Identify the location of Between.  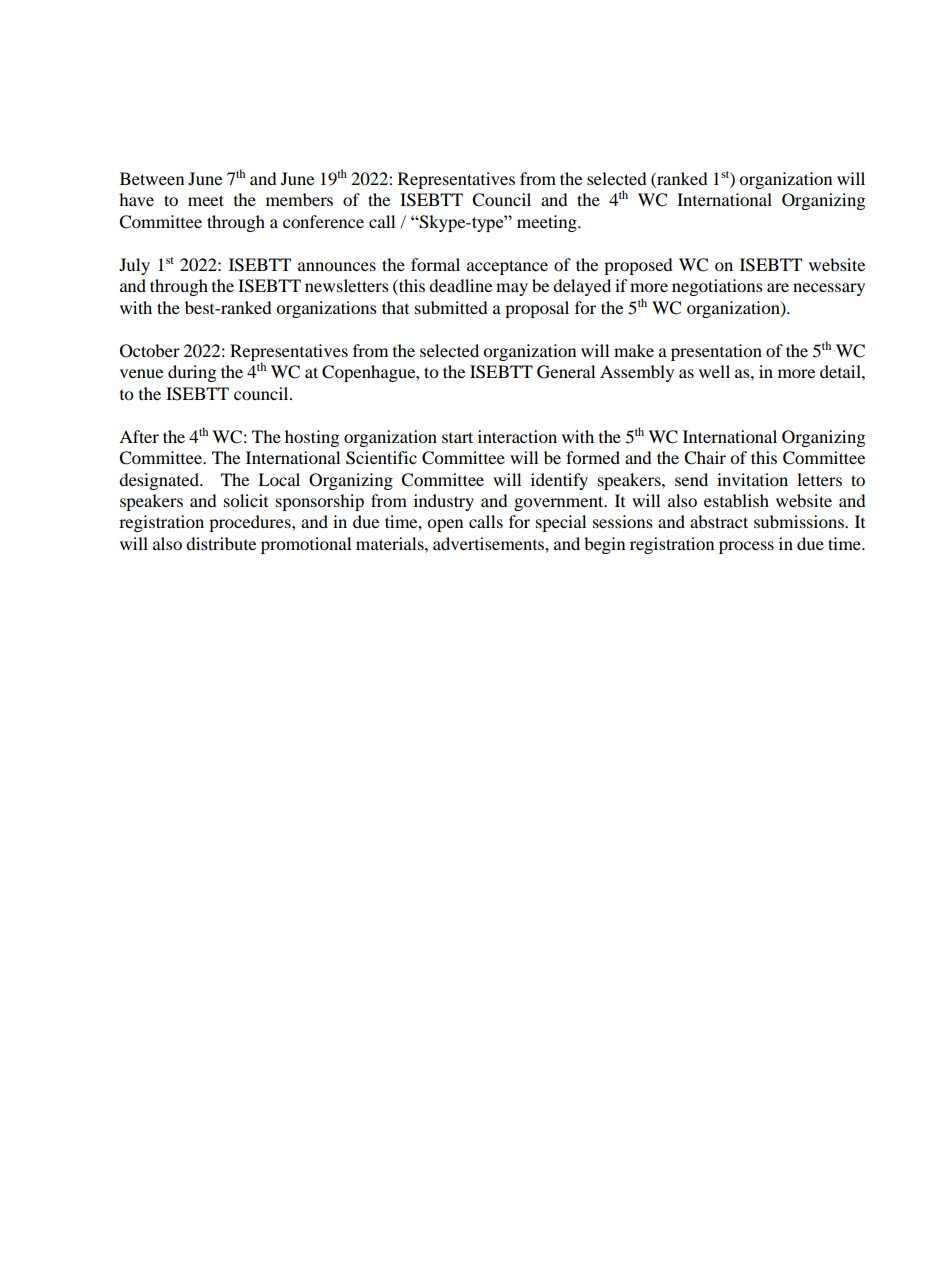
(152, 178).
